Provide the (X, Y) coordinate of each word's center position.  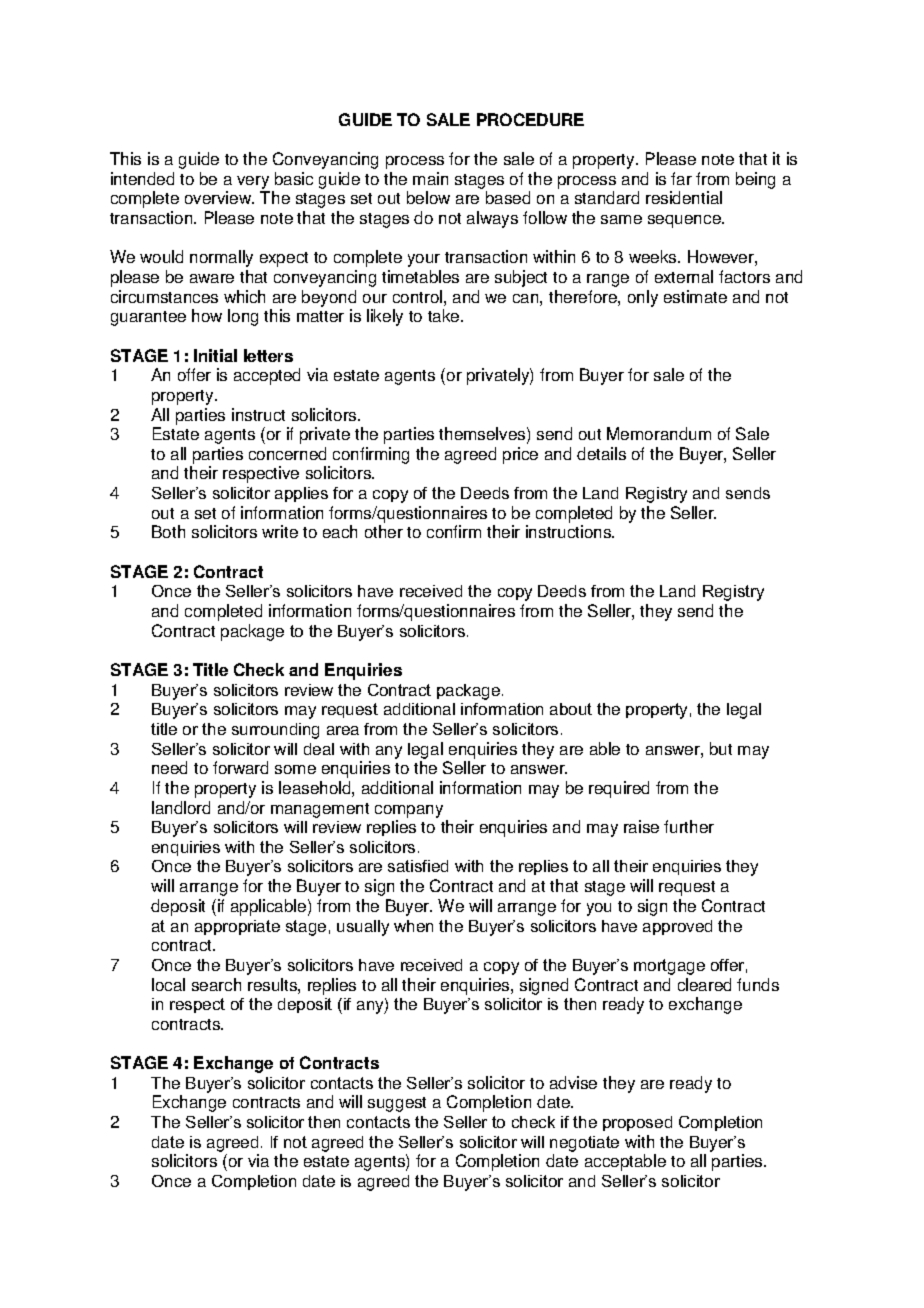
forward (240, 767)
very (253, 182)
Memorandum (659, 433)
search (216, 984)
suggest (397, 1104)
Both (168, 531)
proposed (637, 1123)
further (689, 826)
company (409, 811)
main (430, 178)
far (681, 178)
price (520, 455)
